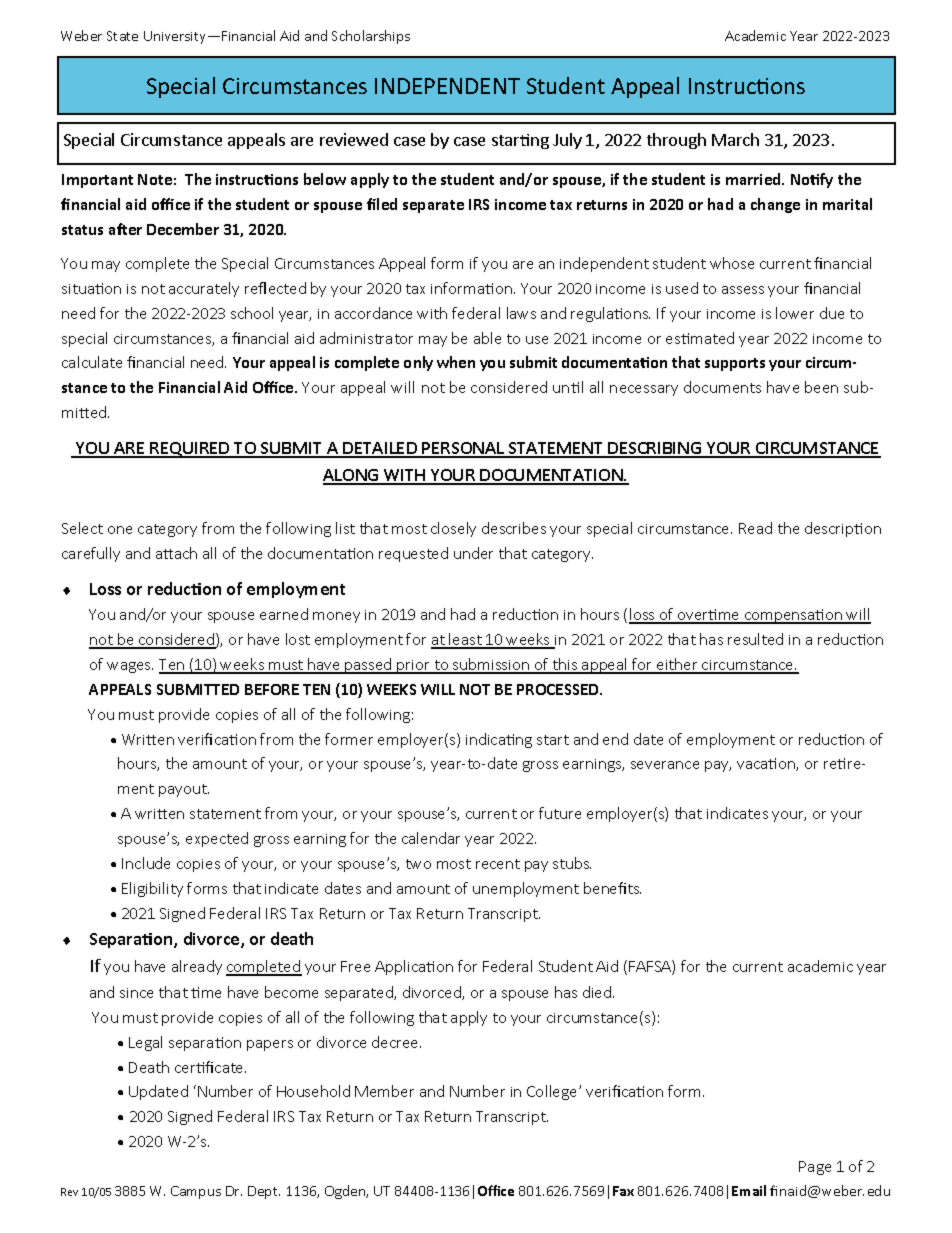 The height and width of the screenshot is (1233, 952). Describe the element at coordinates (371, 37) in the screenshot. I see `Scholarships` at that location.
